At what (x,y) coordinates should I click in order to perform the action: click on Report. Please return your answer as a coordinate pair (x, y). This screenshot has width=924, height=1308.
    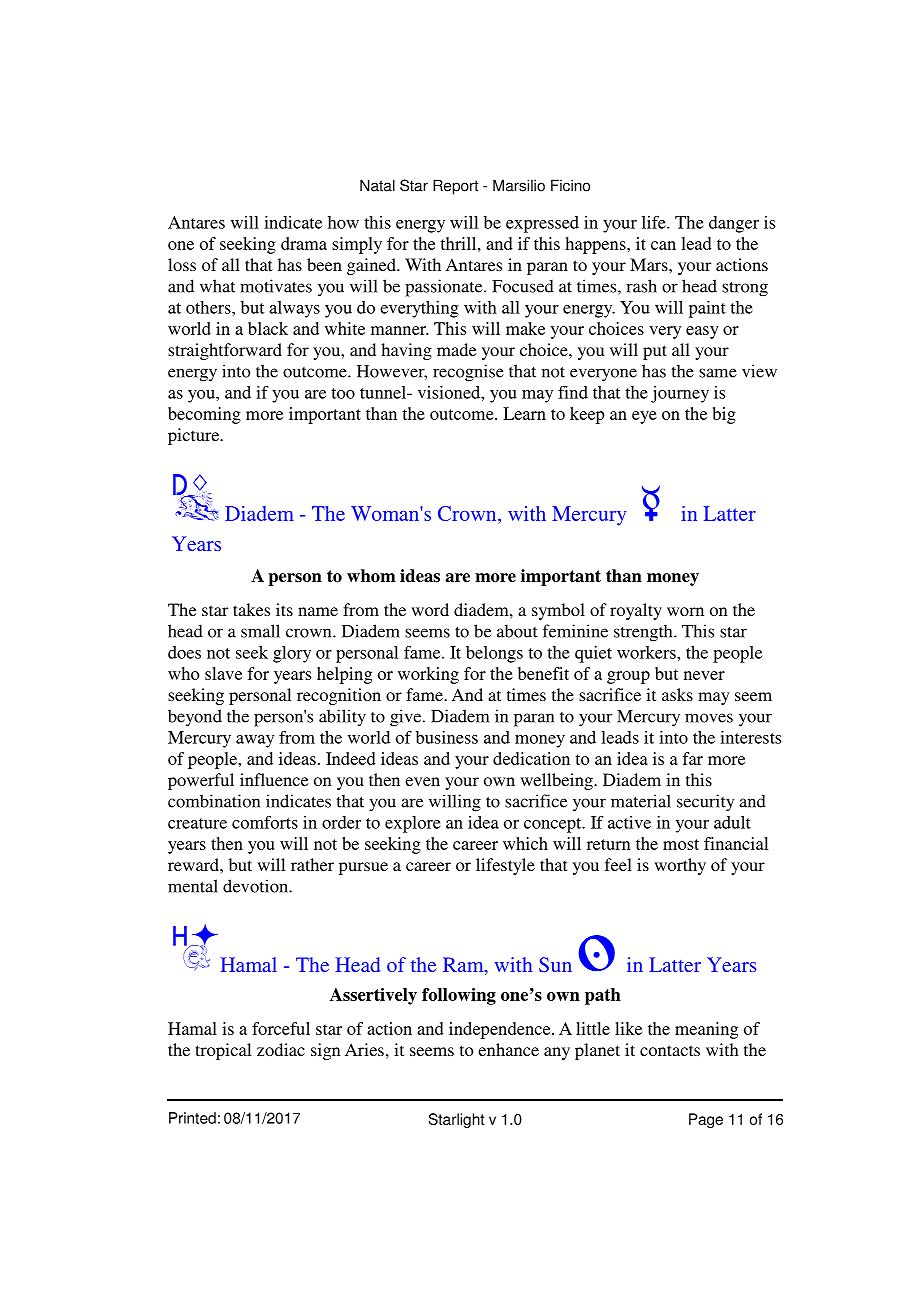
    Looking at the image, I should click on (455, 187).
